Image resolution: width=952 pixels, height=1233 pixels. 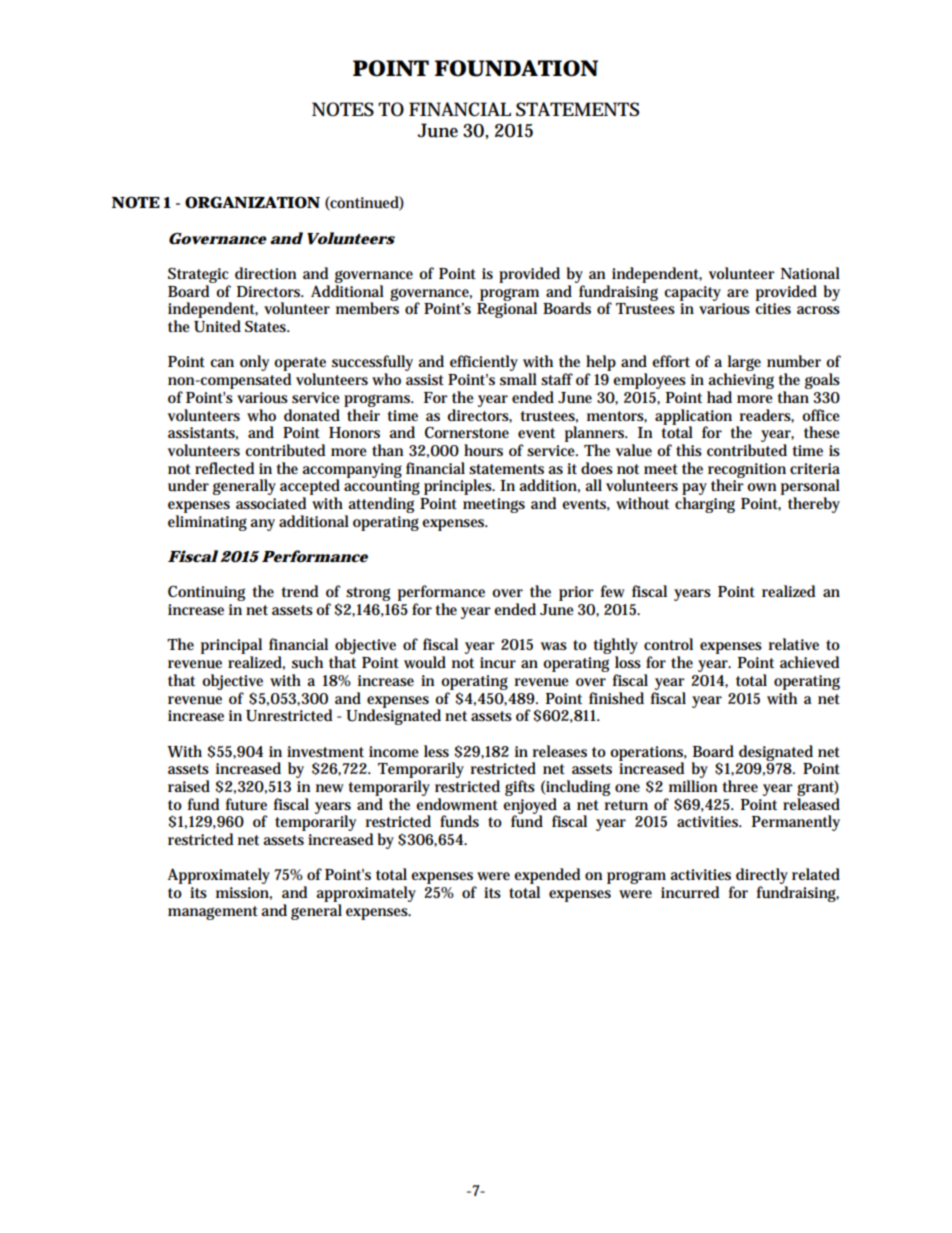 I want to click on directly, so click(x=762, y=877).
